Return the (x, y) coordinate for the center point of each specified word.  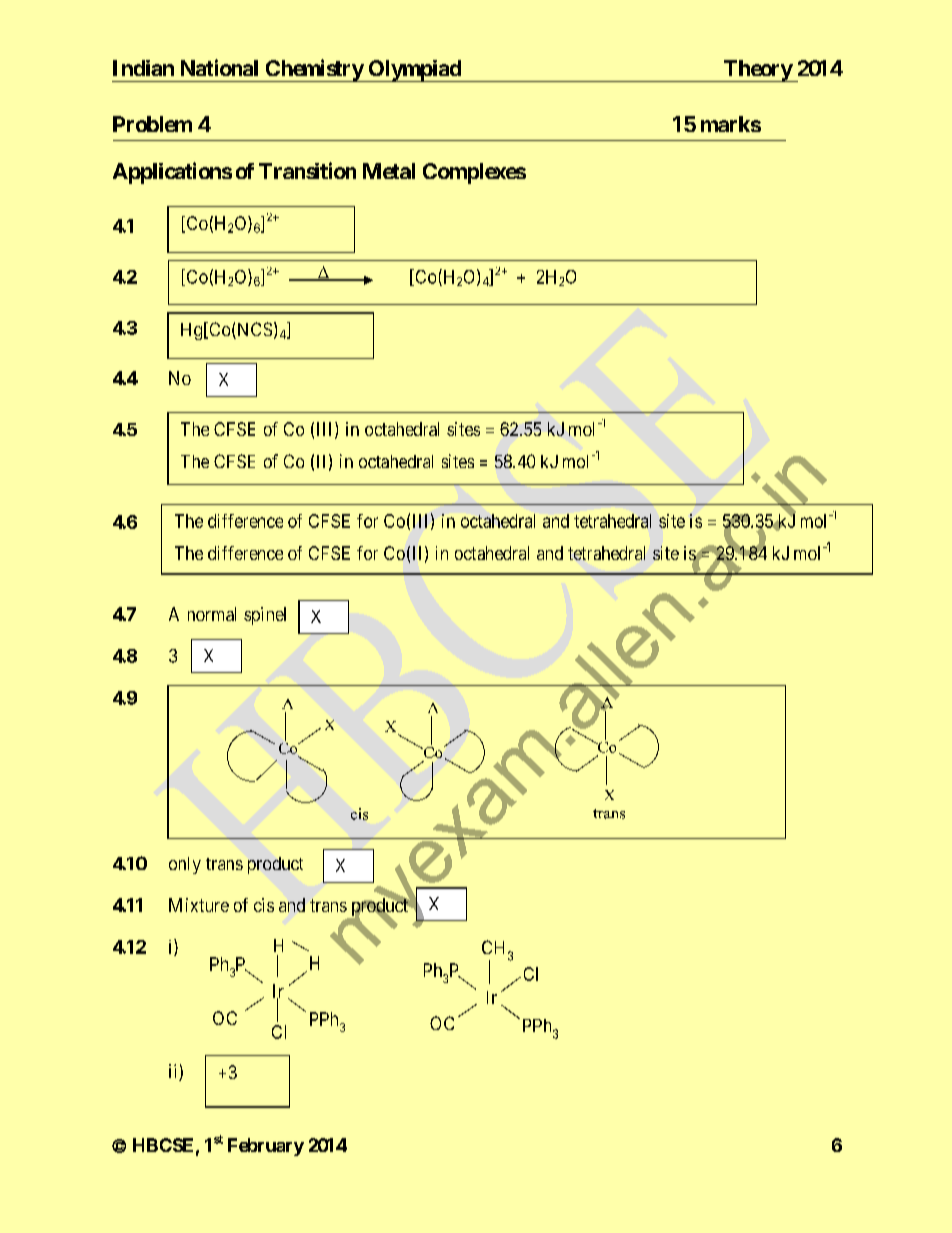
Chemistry (313, 70)
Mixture (199, 905)
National (219, 67)
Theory (757, 71)
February (266, 1147)
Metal (389, 171)
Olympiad (414, 71)
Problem (152, 124)
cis (264, 905)
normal (212, 614)
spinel (265, 616)
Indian (143, 68)
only (185, 865)
